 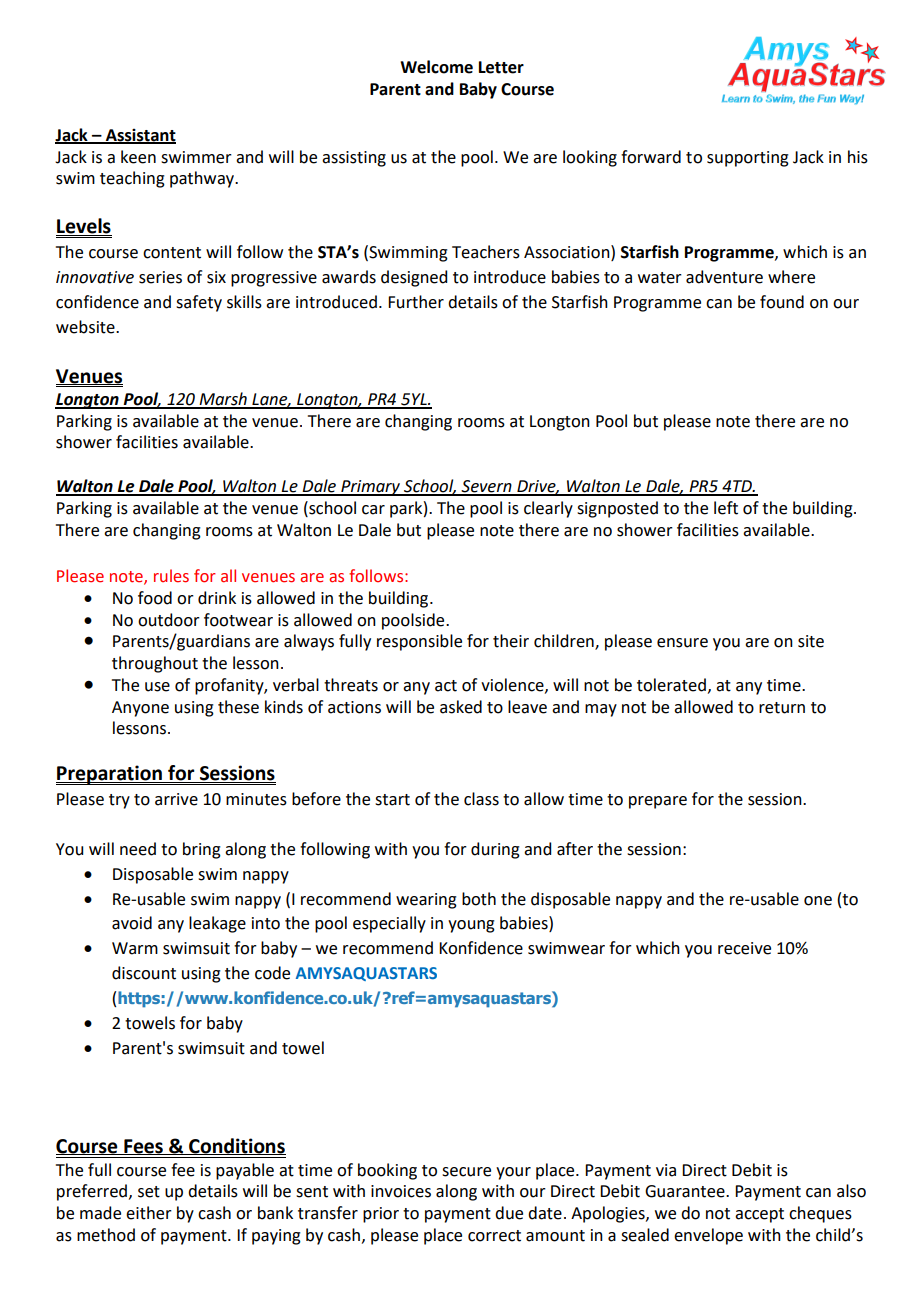 I want to click on safety, so click(x=199, y=303).
